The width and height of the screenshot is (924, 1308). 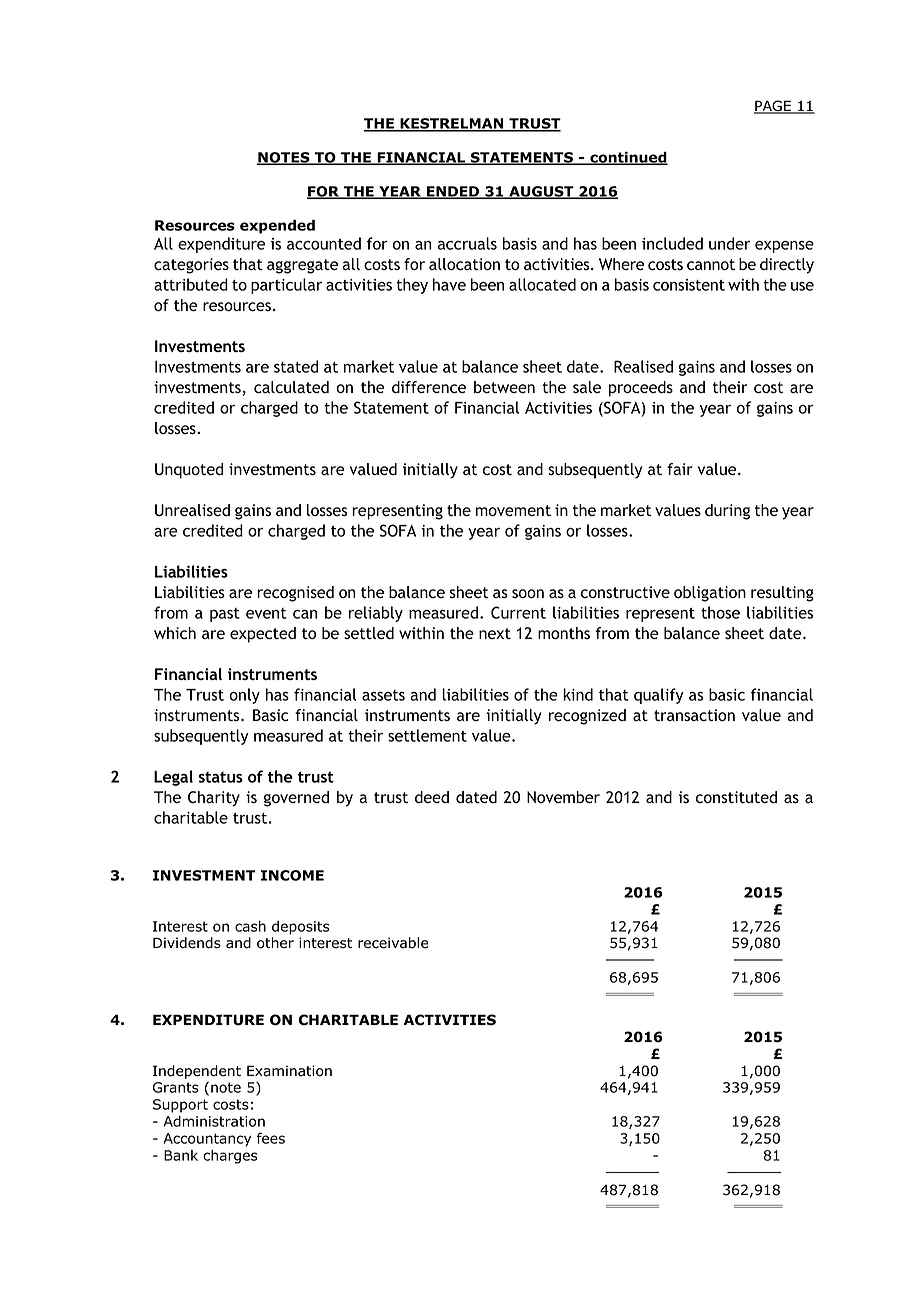 What do you see at coordinates (324, 243) in the screenshot?
I see `accounted` at bounding box center [324, 243].
